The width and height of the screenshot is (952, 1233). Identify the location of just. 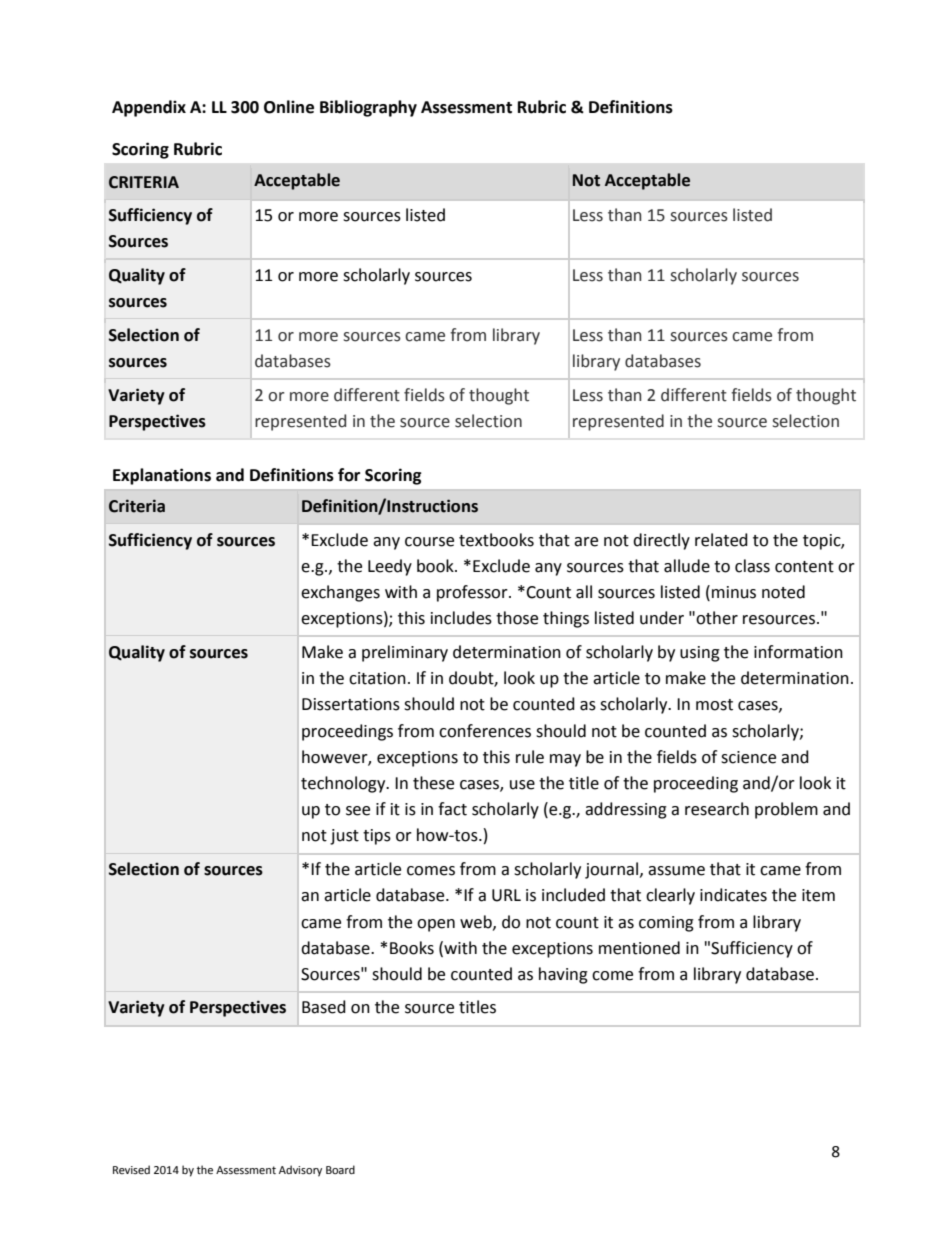
(344, 837).
